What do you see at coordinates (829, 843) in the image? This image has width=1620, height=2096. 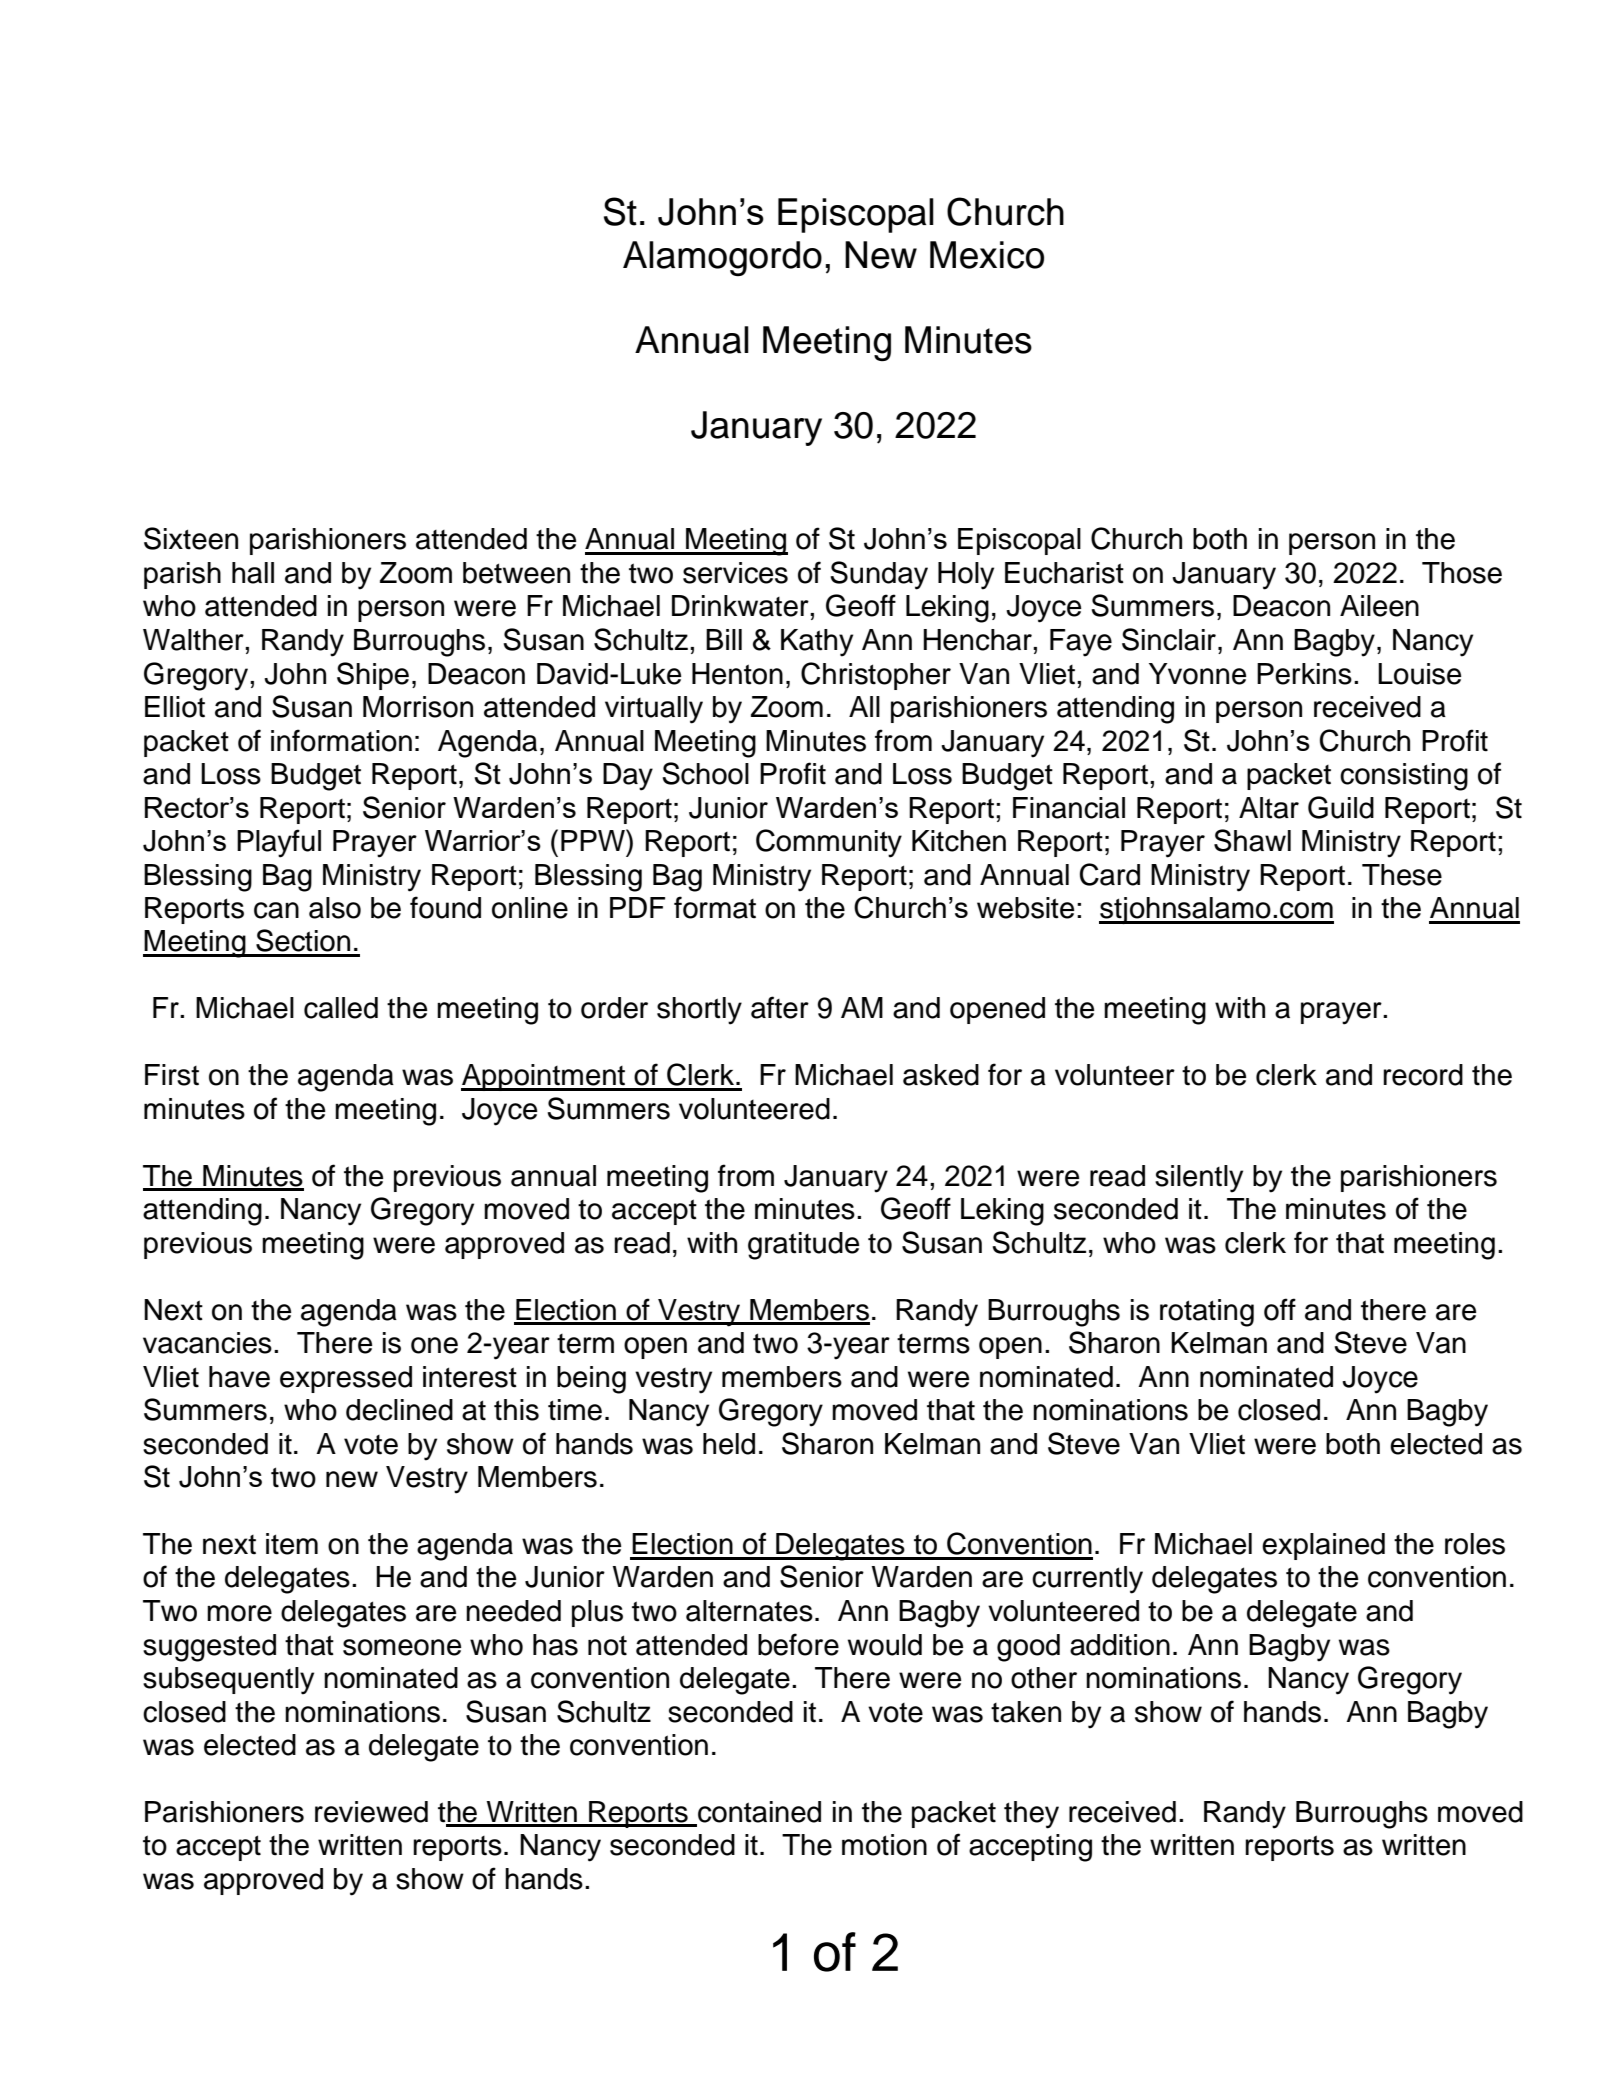 I see `Community` at bounding box center [829, 843].
